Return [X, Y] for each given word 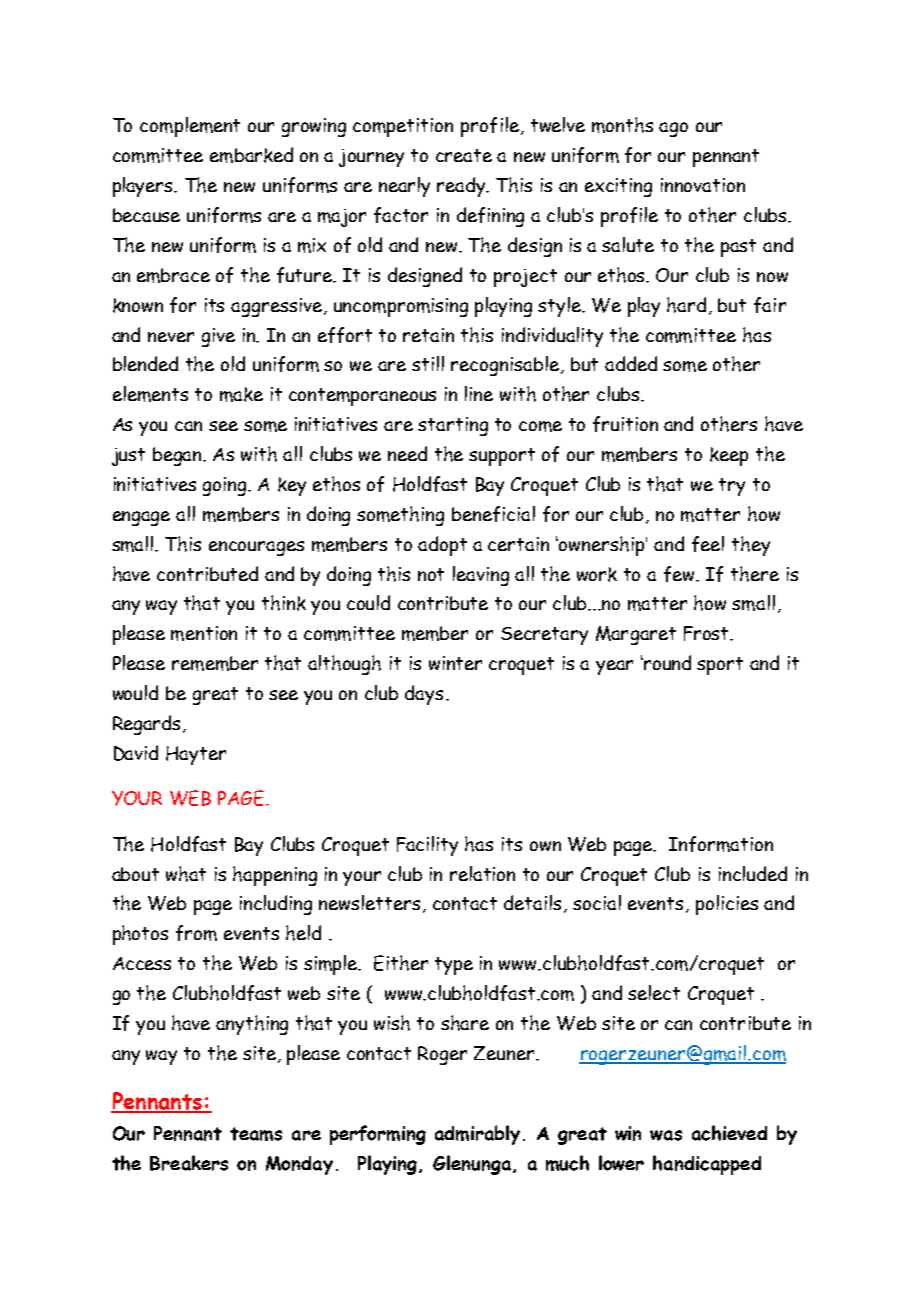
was [666, 1135]
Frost [708, 633]
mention [204, 633]
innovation [703, 185]
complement [190, 127]
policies [727, 905]
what [186, 874]
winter [455, 663]
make [241, 394]
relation [482, 873]
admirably [477, 1135]
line [479, 393]
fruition [625, 424]
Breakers [189, 1163]
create [464, 155]
